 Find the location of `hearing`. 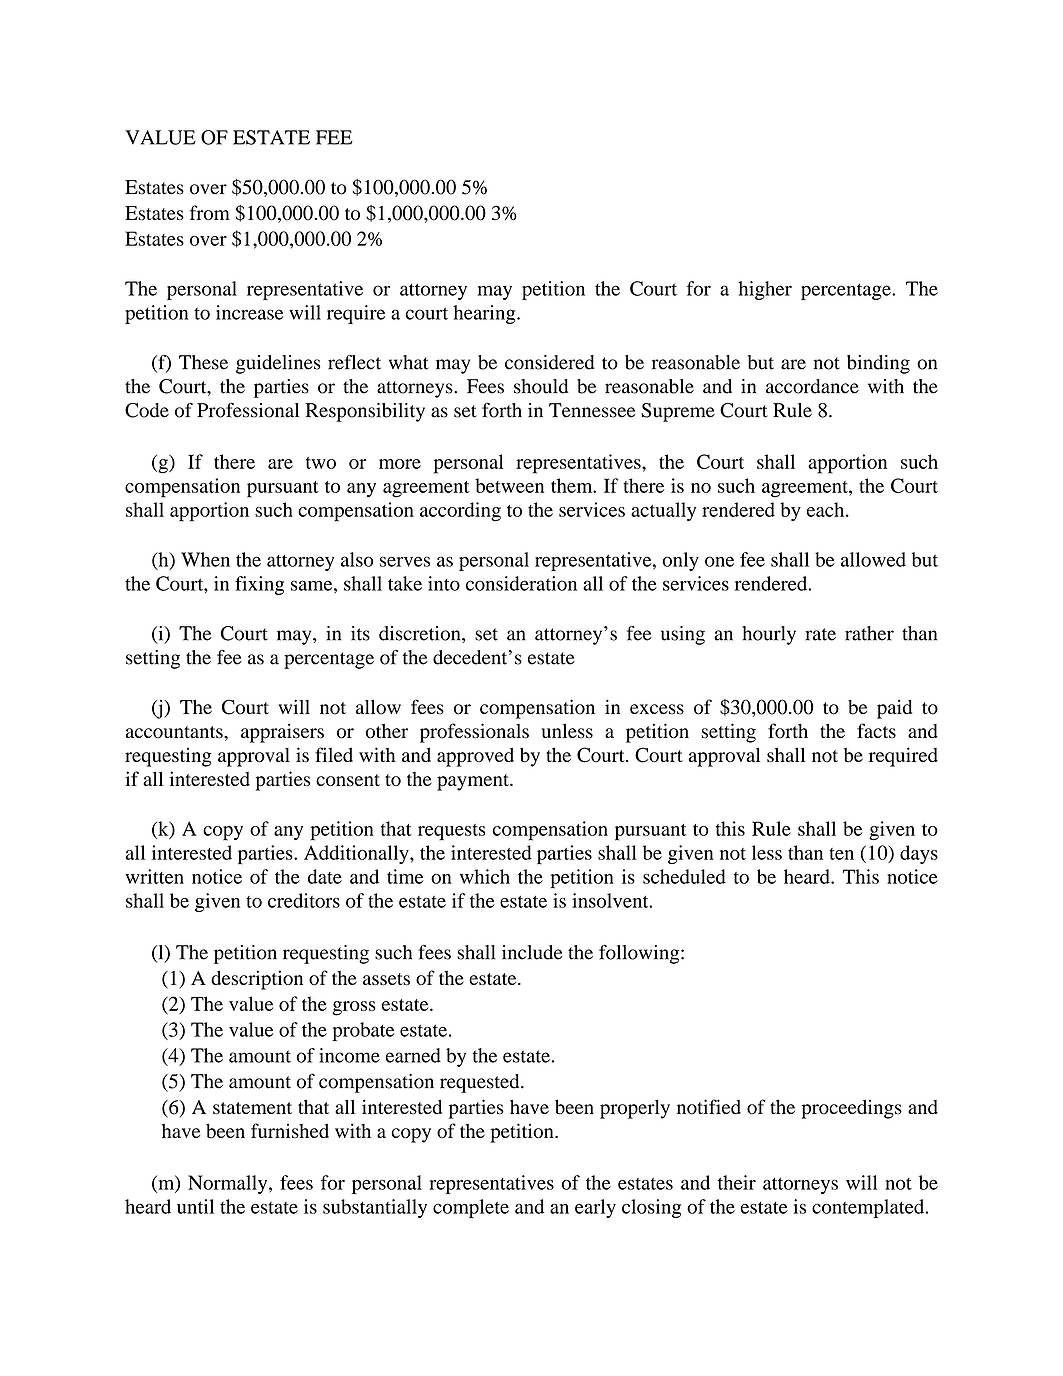

hearing is located at coordinates (485, 314).
